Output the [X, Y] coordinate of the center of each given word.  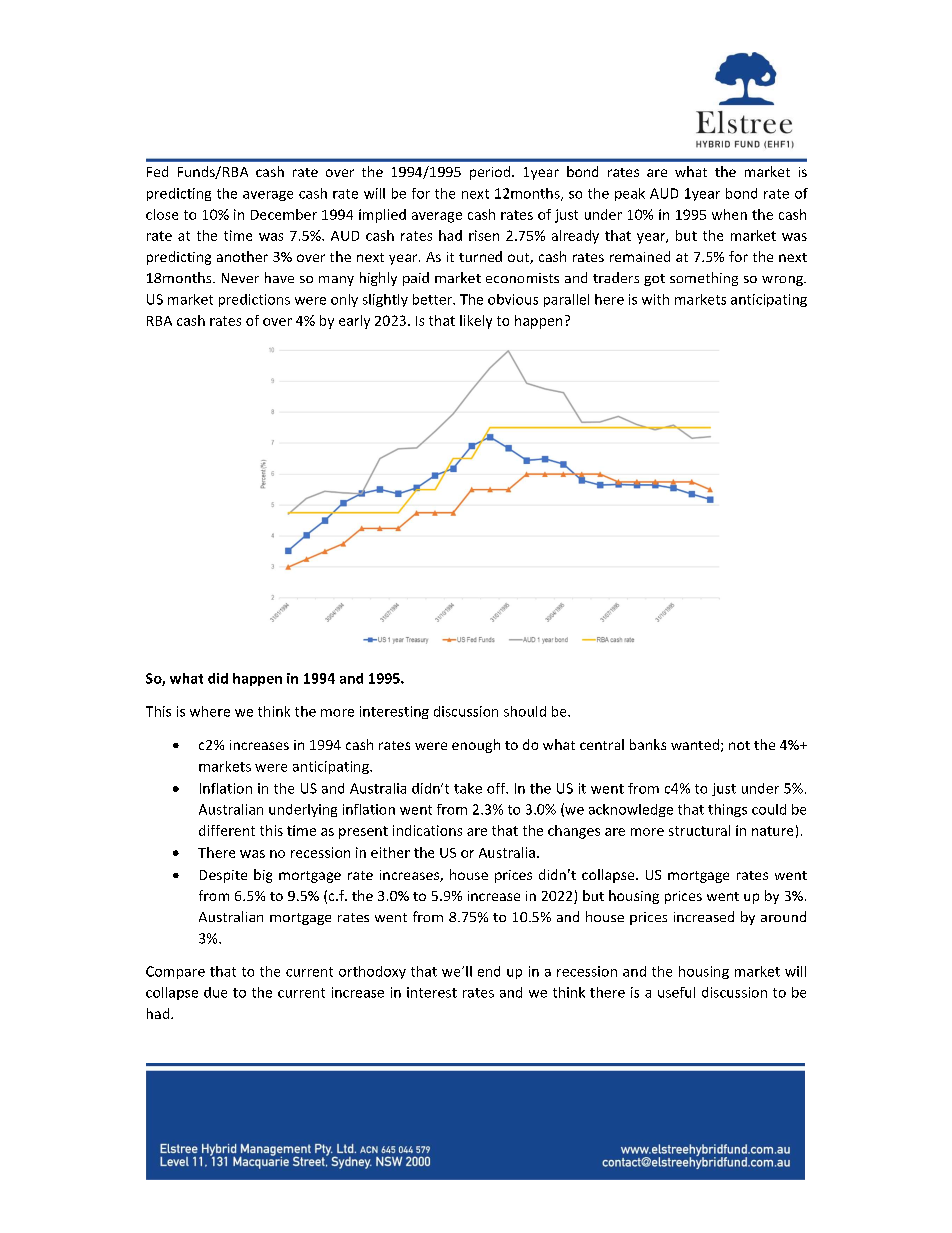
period [490, 173]
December [284, 214]
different [227, 830]
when [729, 214]
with [655, 299]
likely [476, 322]
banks [648, 744]
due [215, 992]
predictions [254, 300]
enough [476, 746]
